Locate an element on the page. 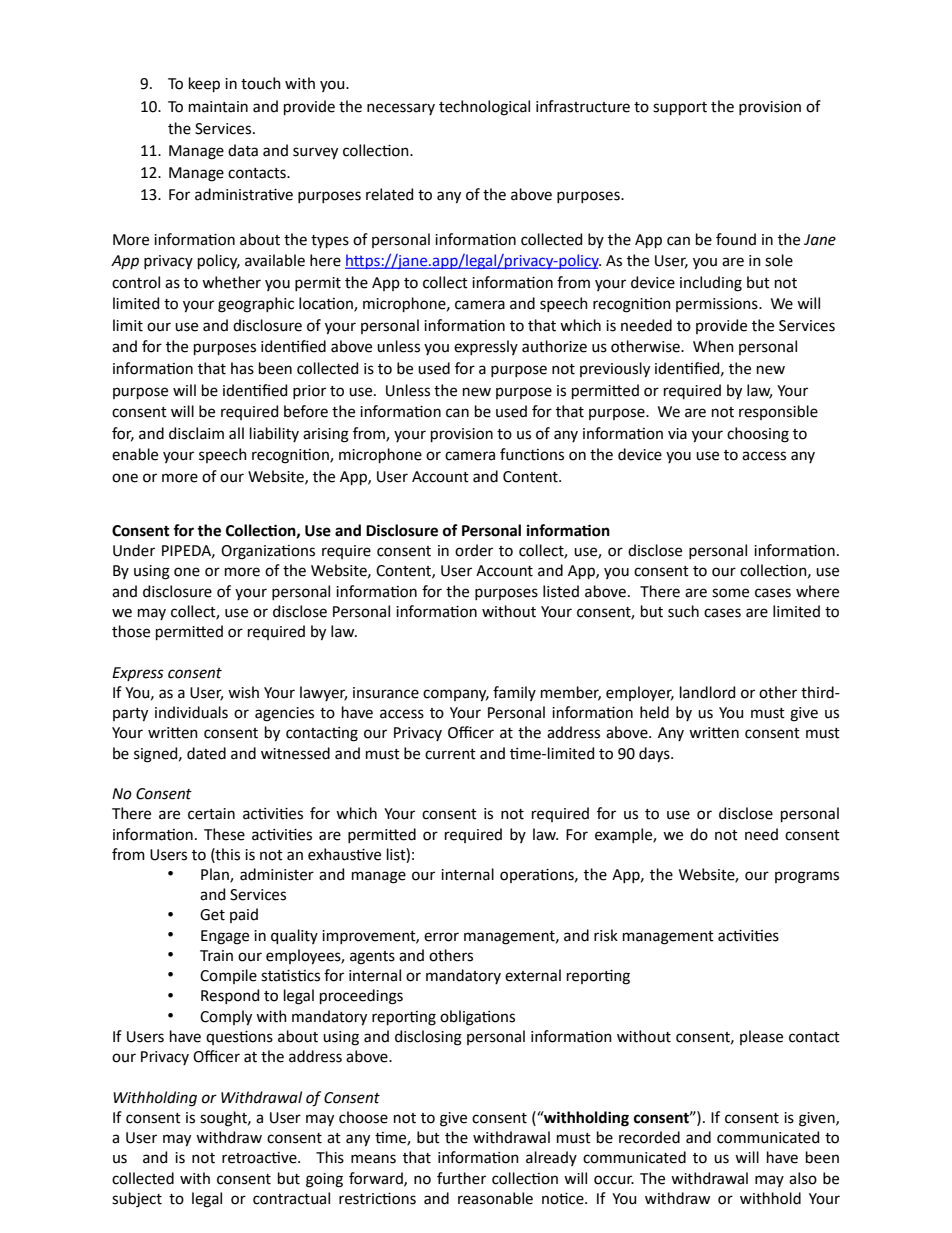 The height and width of the page is (1233, 952). support is located at coordinates (680, 108).
